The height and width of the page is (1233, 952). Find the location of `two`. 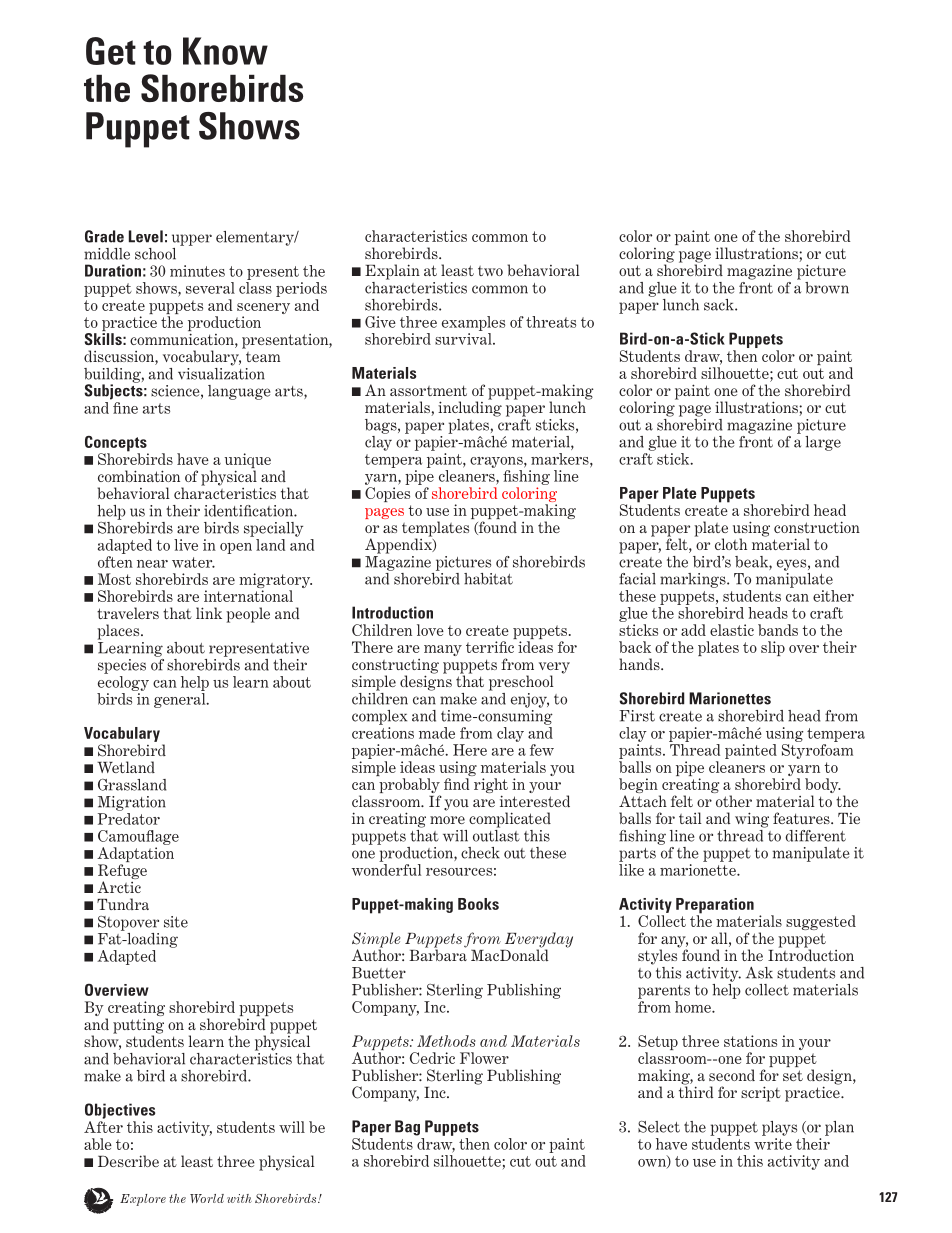

two is located at coordinates (490, 271).
